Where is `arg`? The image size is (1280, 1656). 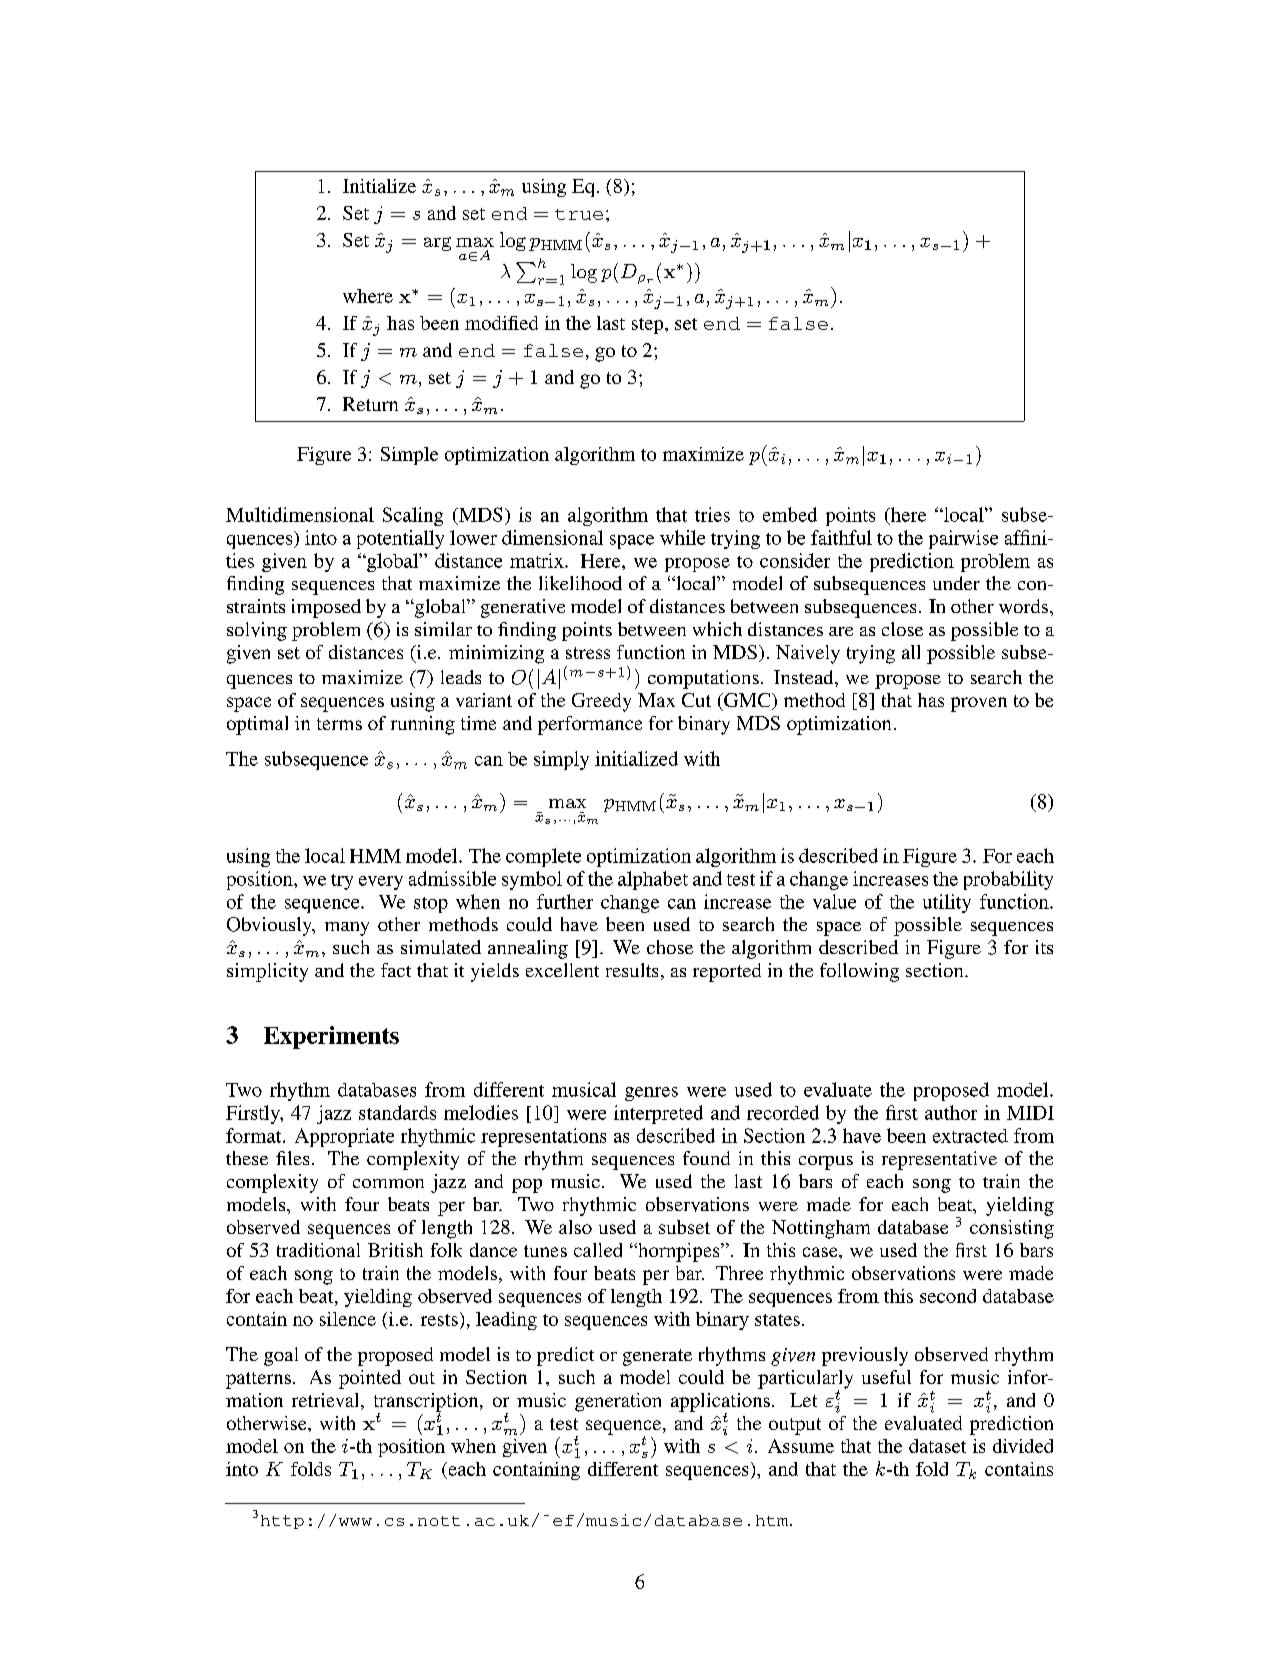 arg is located at coordinates (437, 244).
